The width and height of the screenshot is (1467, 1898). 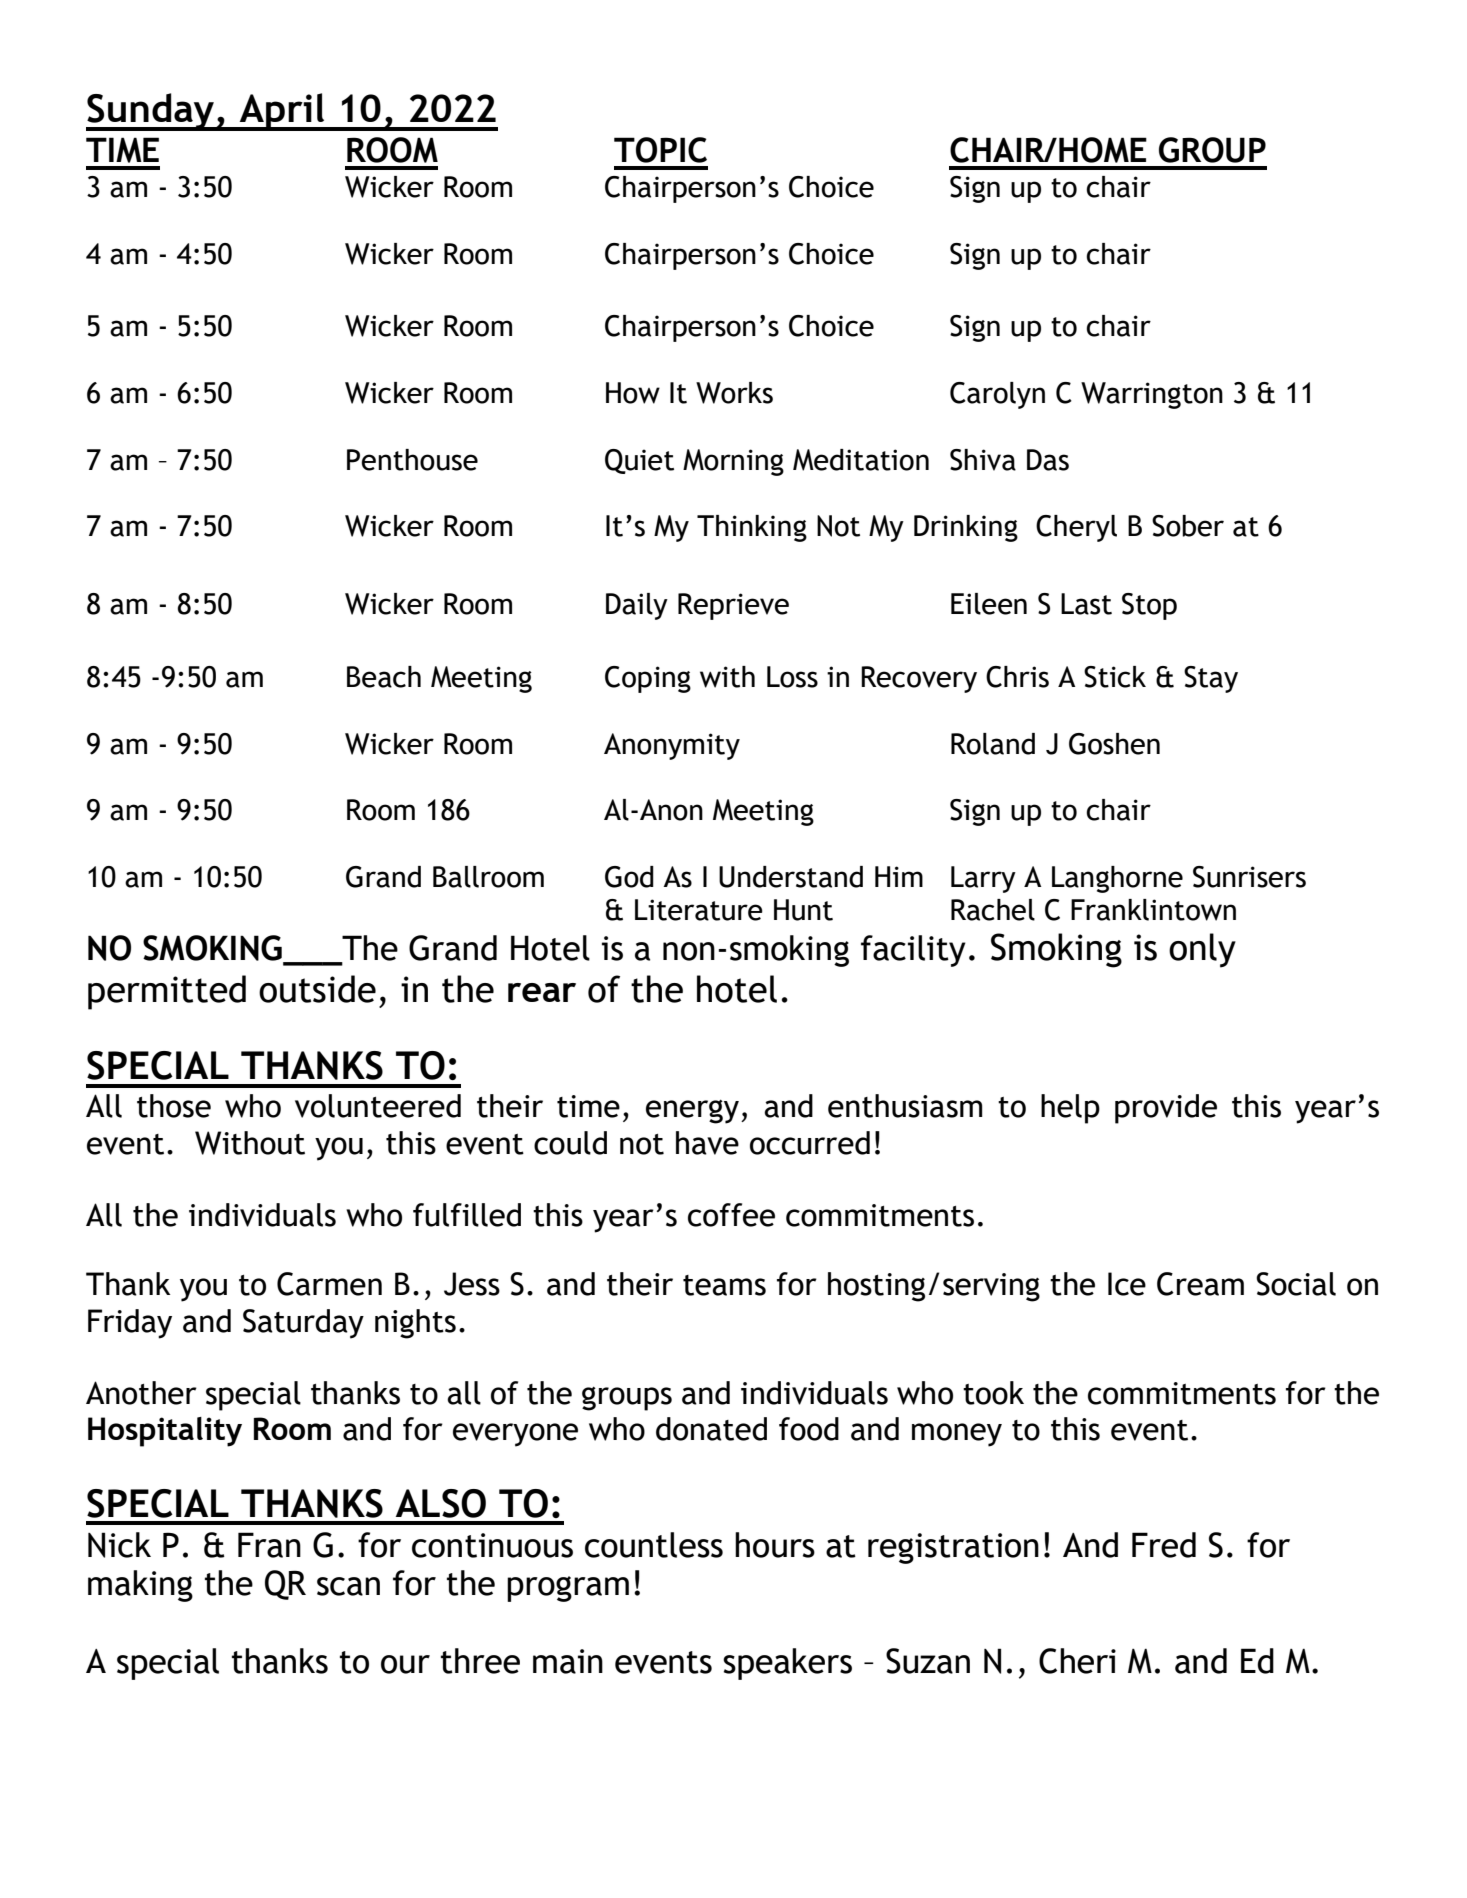 What do you see at coordinates (1152, 395) in the screenshot?
I see `Warrington` at bounding box center [1152, 395].
